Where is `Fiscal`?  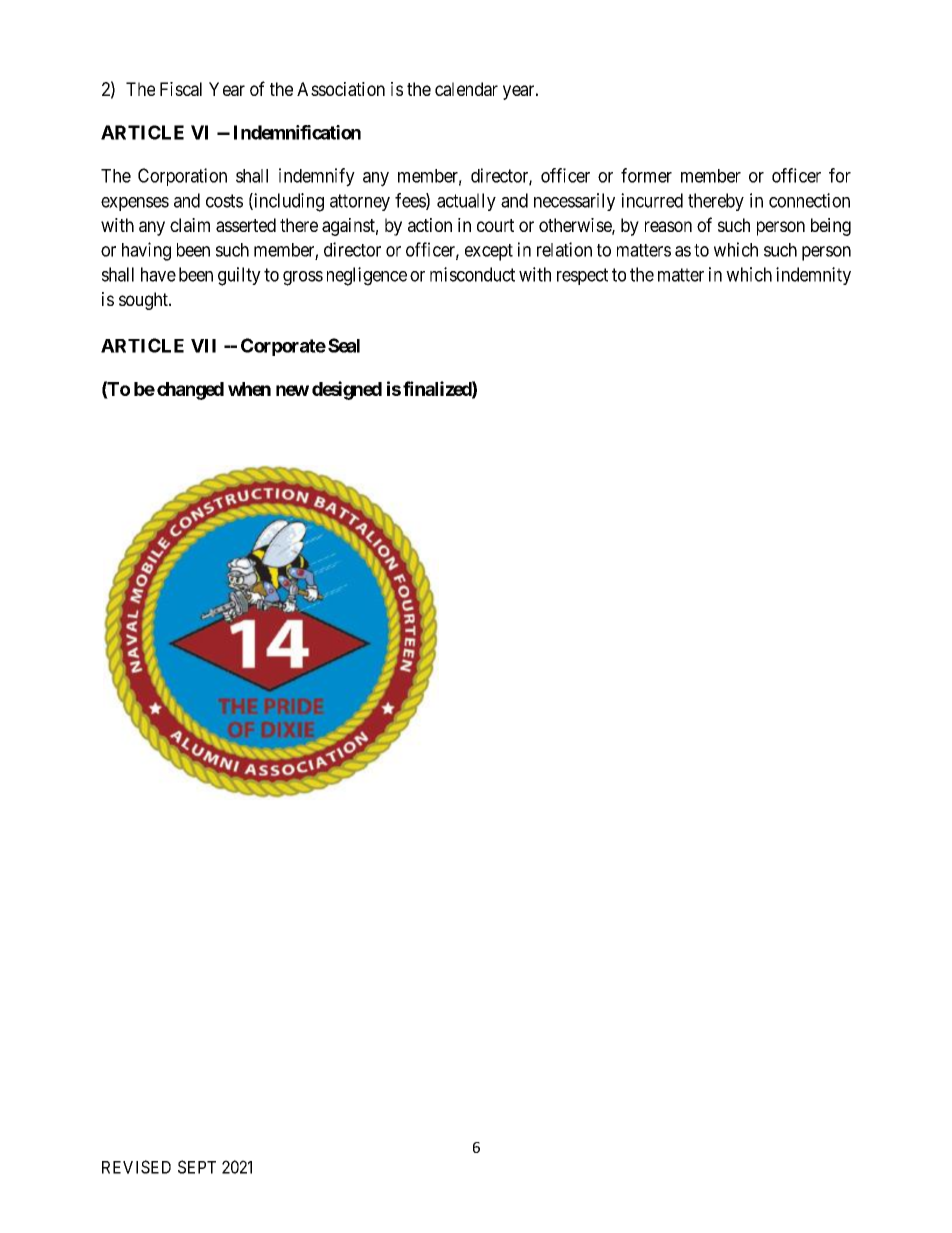
Fiscal is located at coordinates (181, 89).
